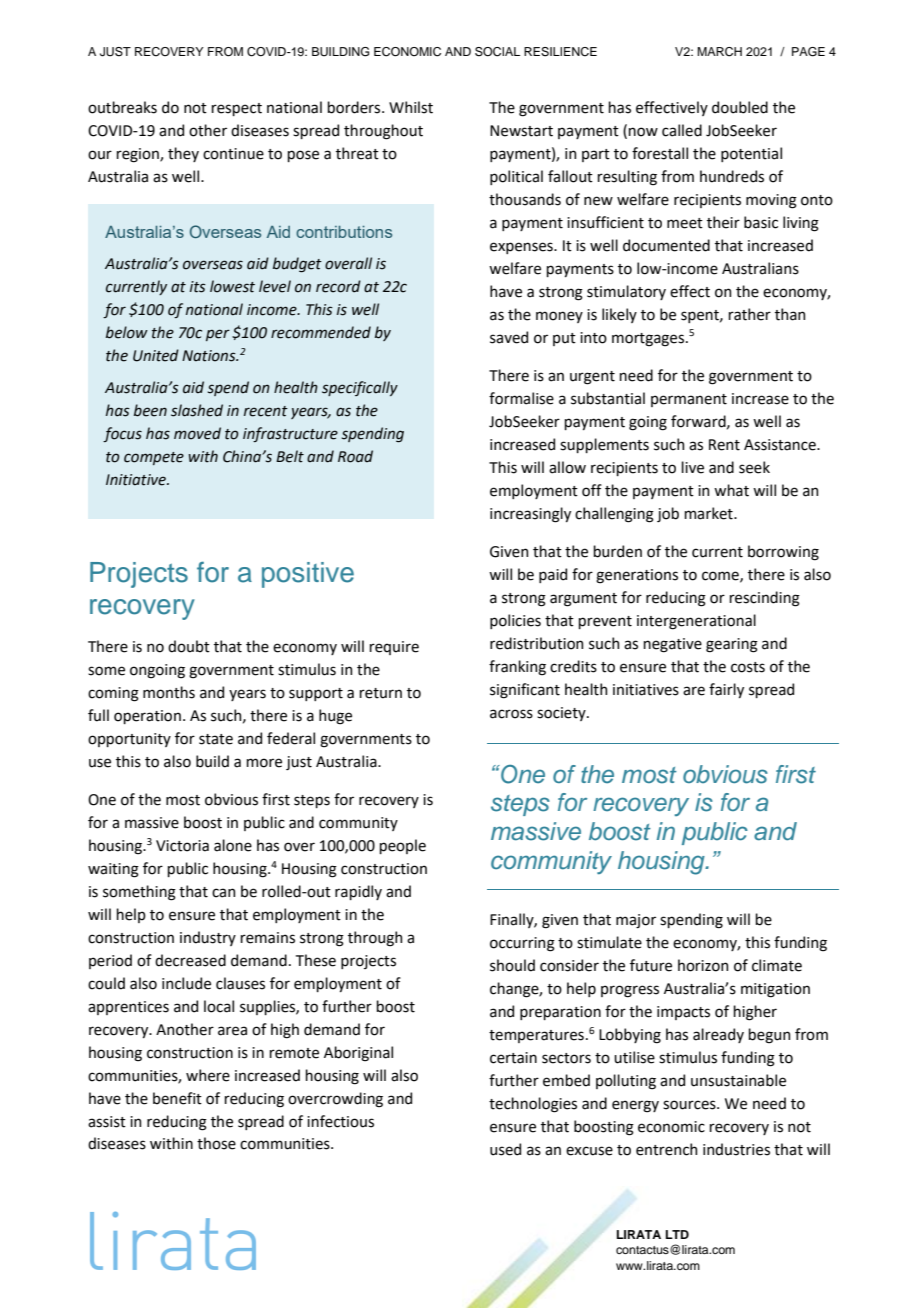  What do you see at coordinates (732, 645) in the screenshot?
I see `gearing` at bounding box center [732, 645].
